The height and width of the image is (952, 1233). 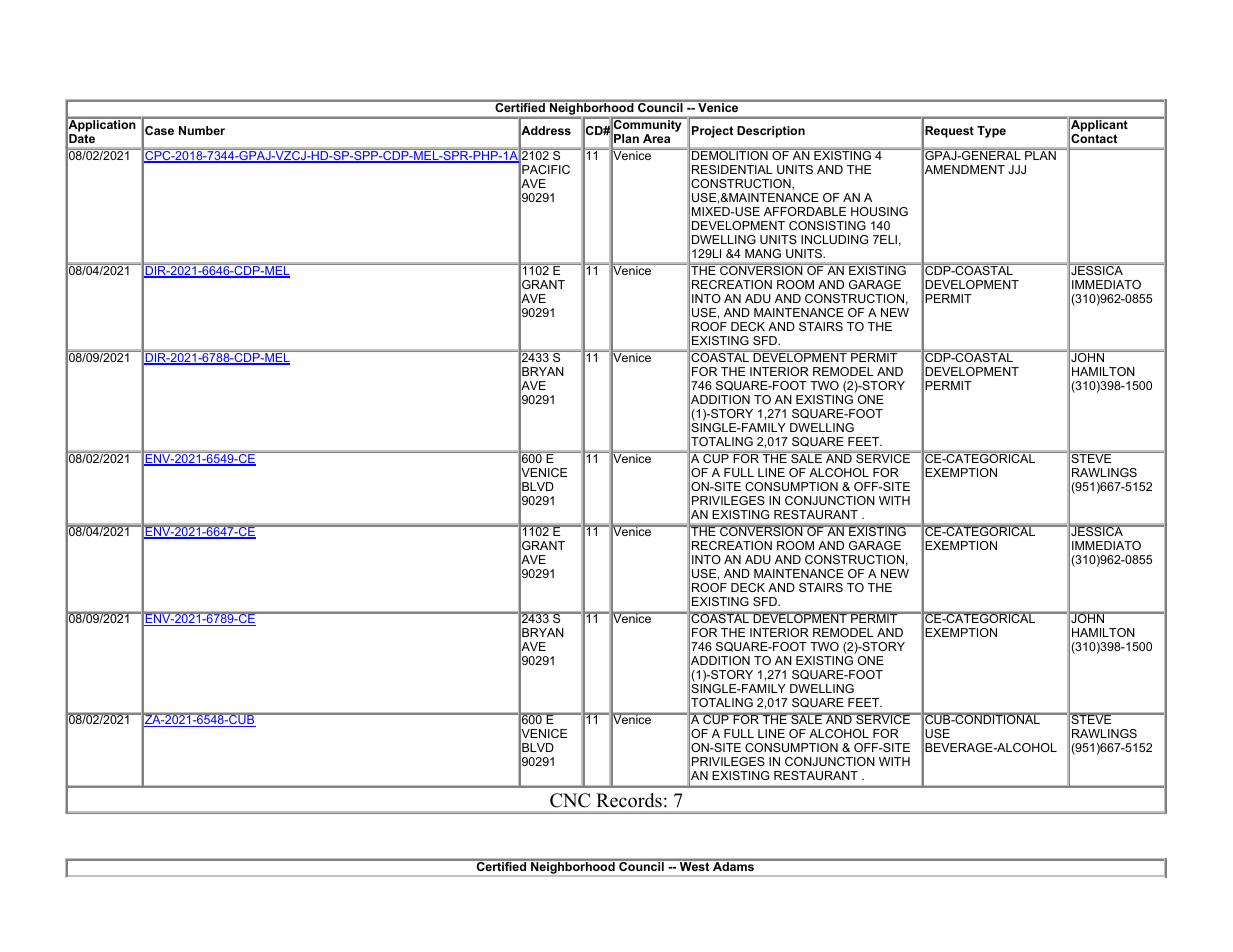 I want to click on HOUSING, so click(x=879, y=211).
